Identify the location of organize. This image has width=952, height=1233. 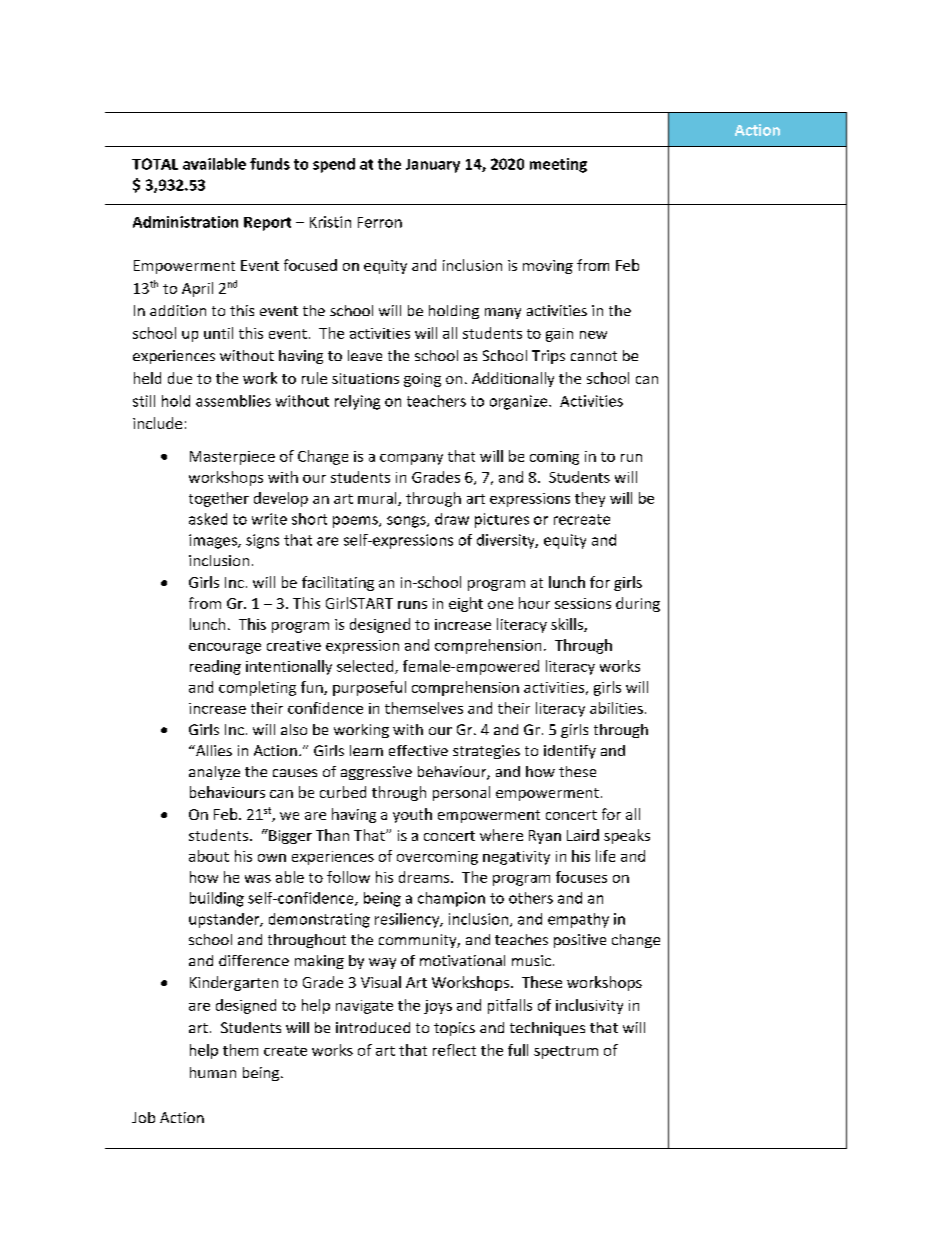
(520, 402).
